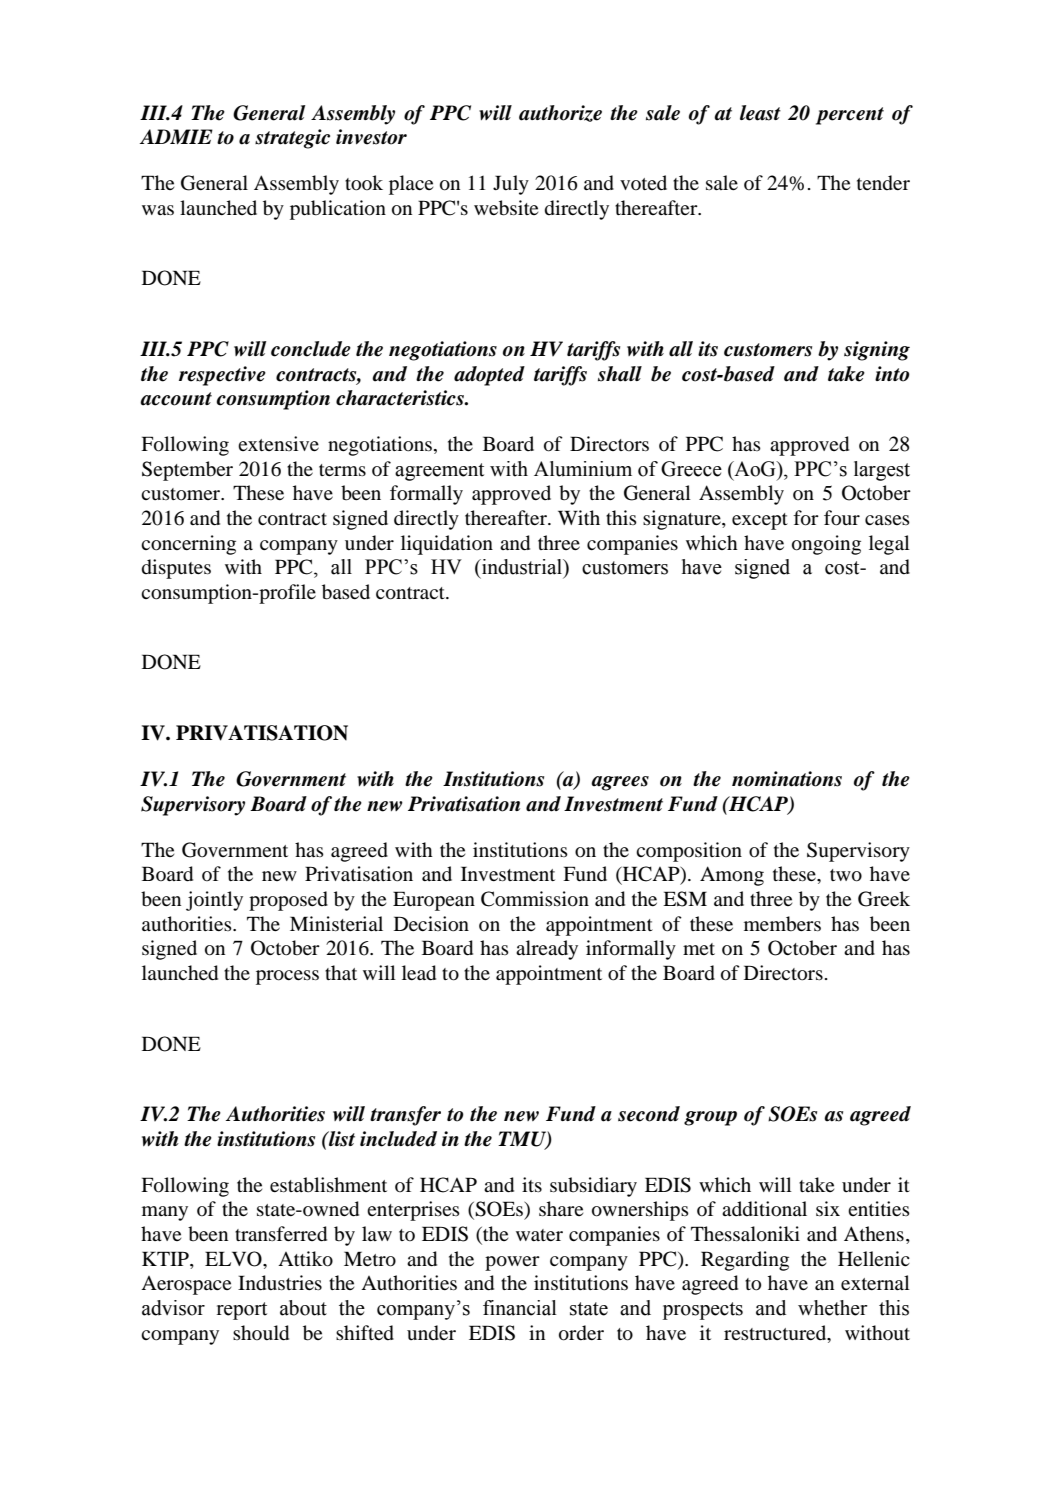 Image resolution: width=1062 pixels, height=1502 pixels. Describe the element at coordinates (292, 139) in the screenshot. I see `strategic` at that location.
